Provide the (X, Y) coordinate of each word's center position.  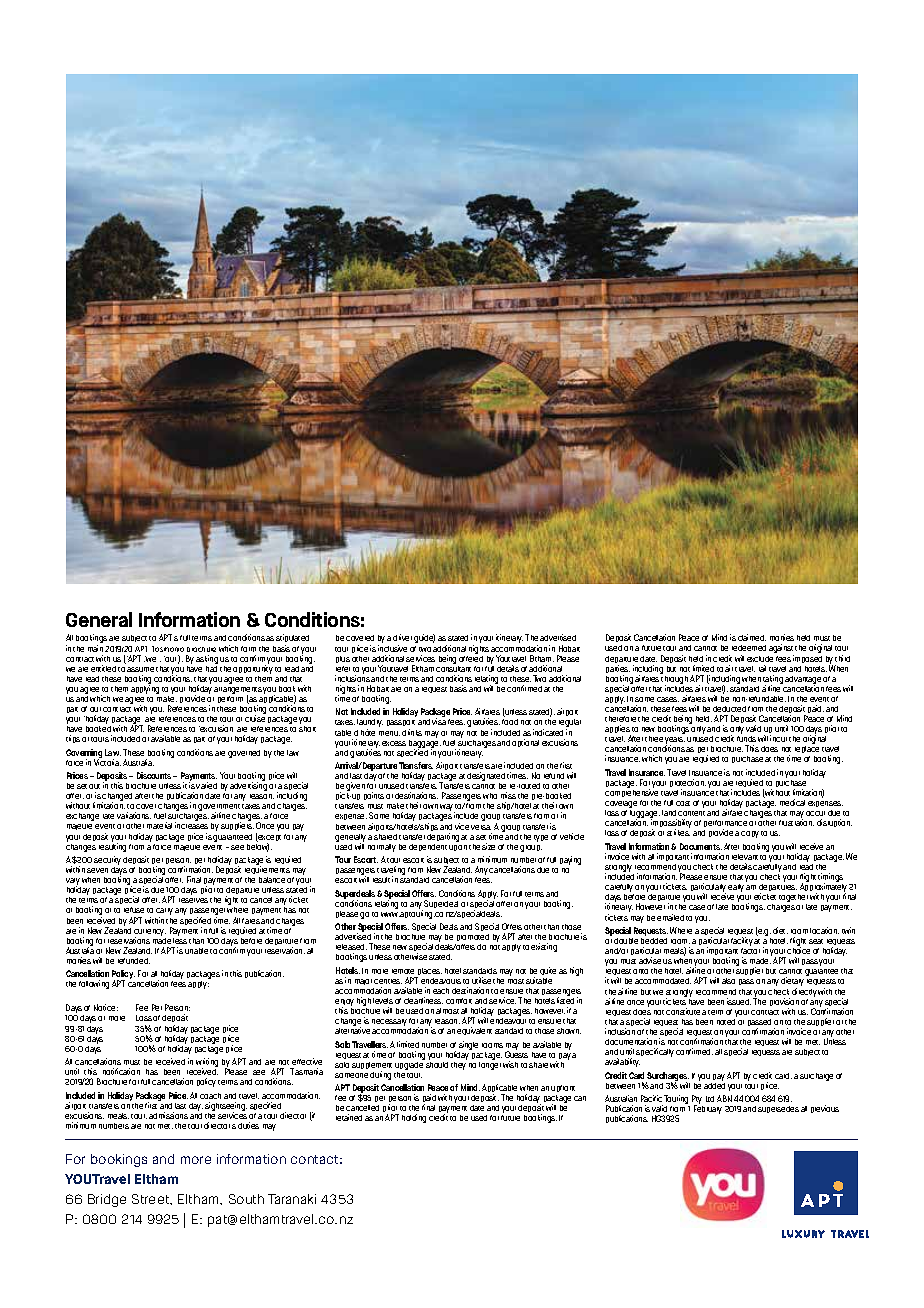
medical (792, 802)
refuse (134, 910)
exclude (760, 659)
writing (207, 1064)
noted (727, 1020)
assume (140, 669)
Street (152, 1199)
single (468, 1047)
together (794, 900)
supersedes (778, 1109)
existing (544, 947)
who (490, 796)
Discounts (155, 775)
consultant (453, 667)
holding (414, 1118)
